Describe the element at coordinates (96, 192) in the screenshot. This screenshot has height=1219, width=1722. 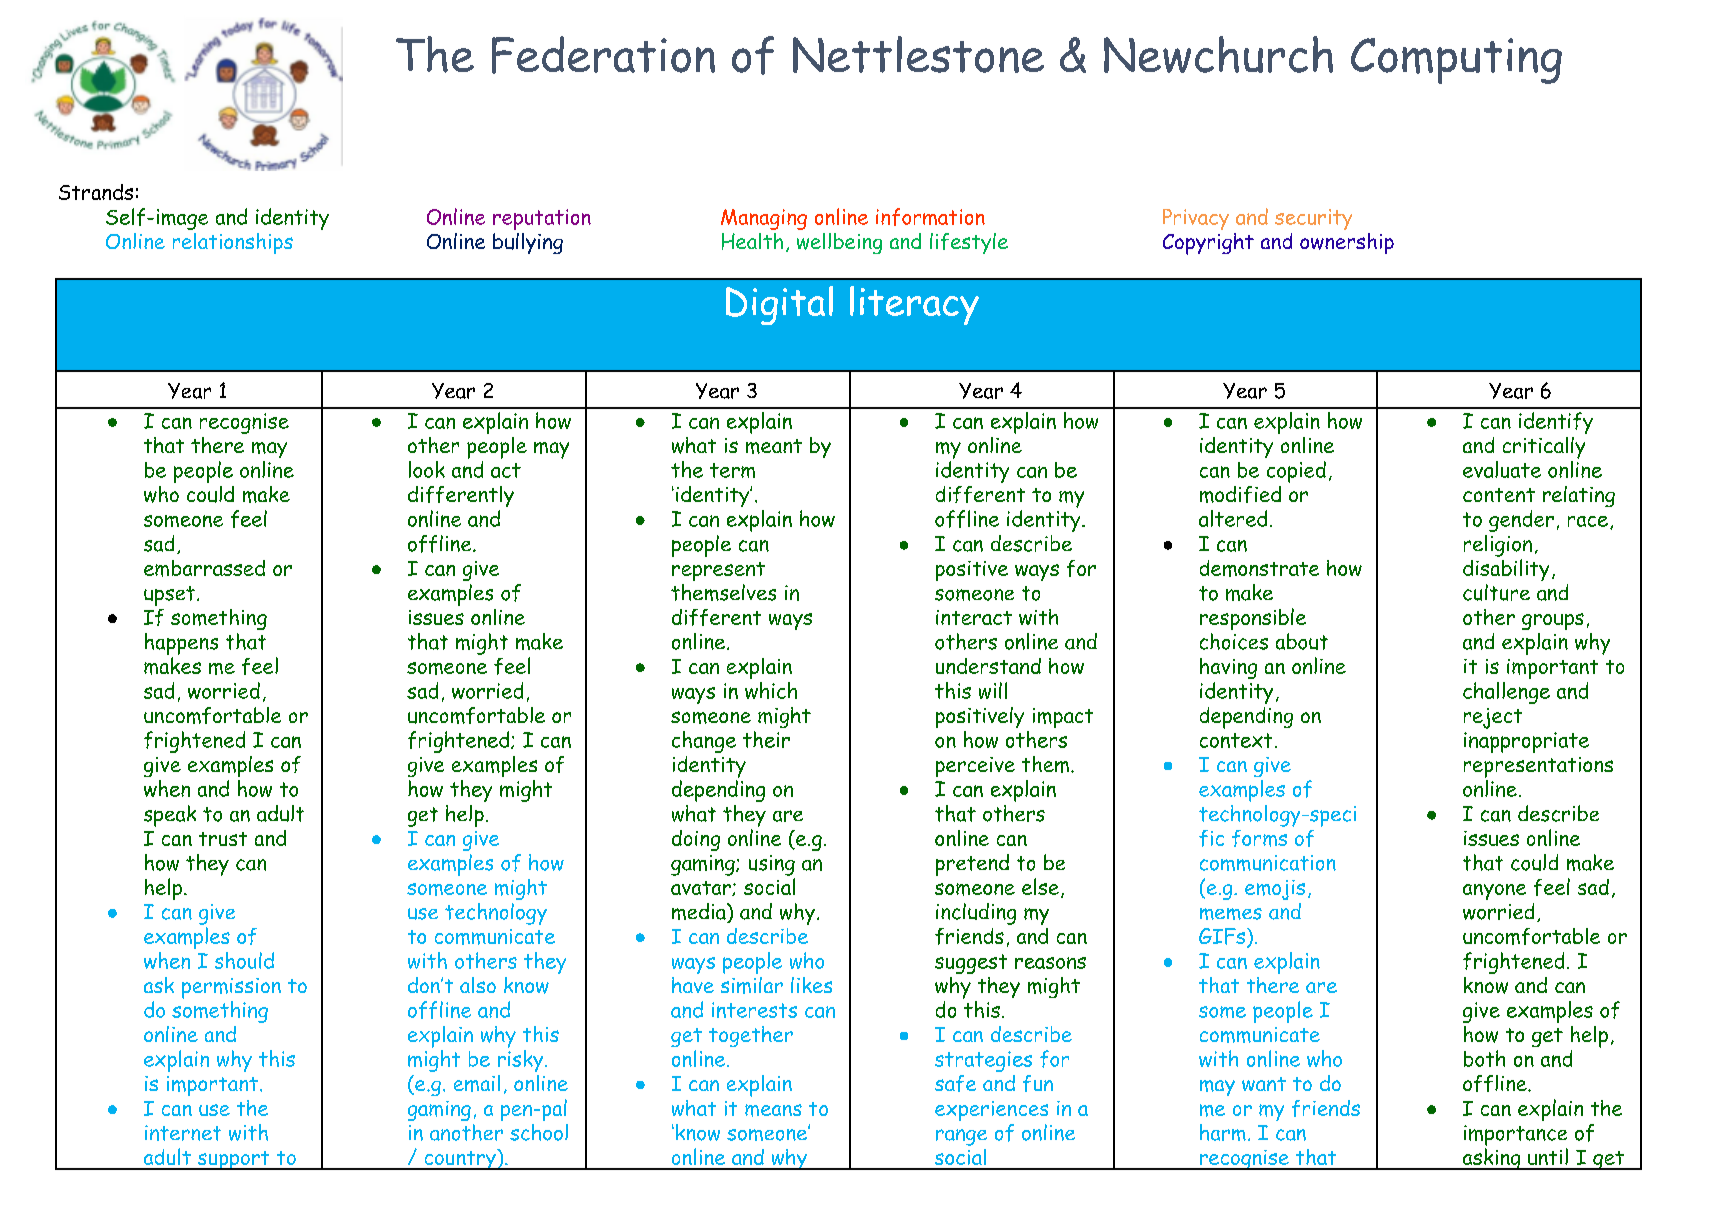
I see `Strands` at that location.
